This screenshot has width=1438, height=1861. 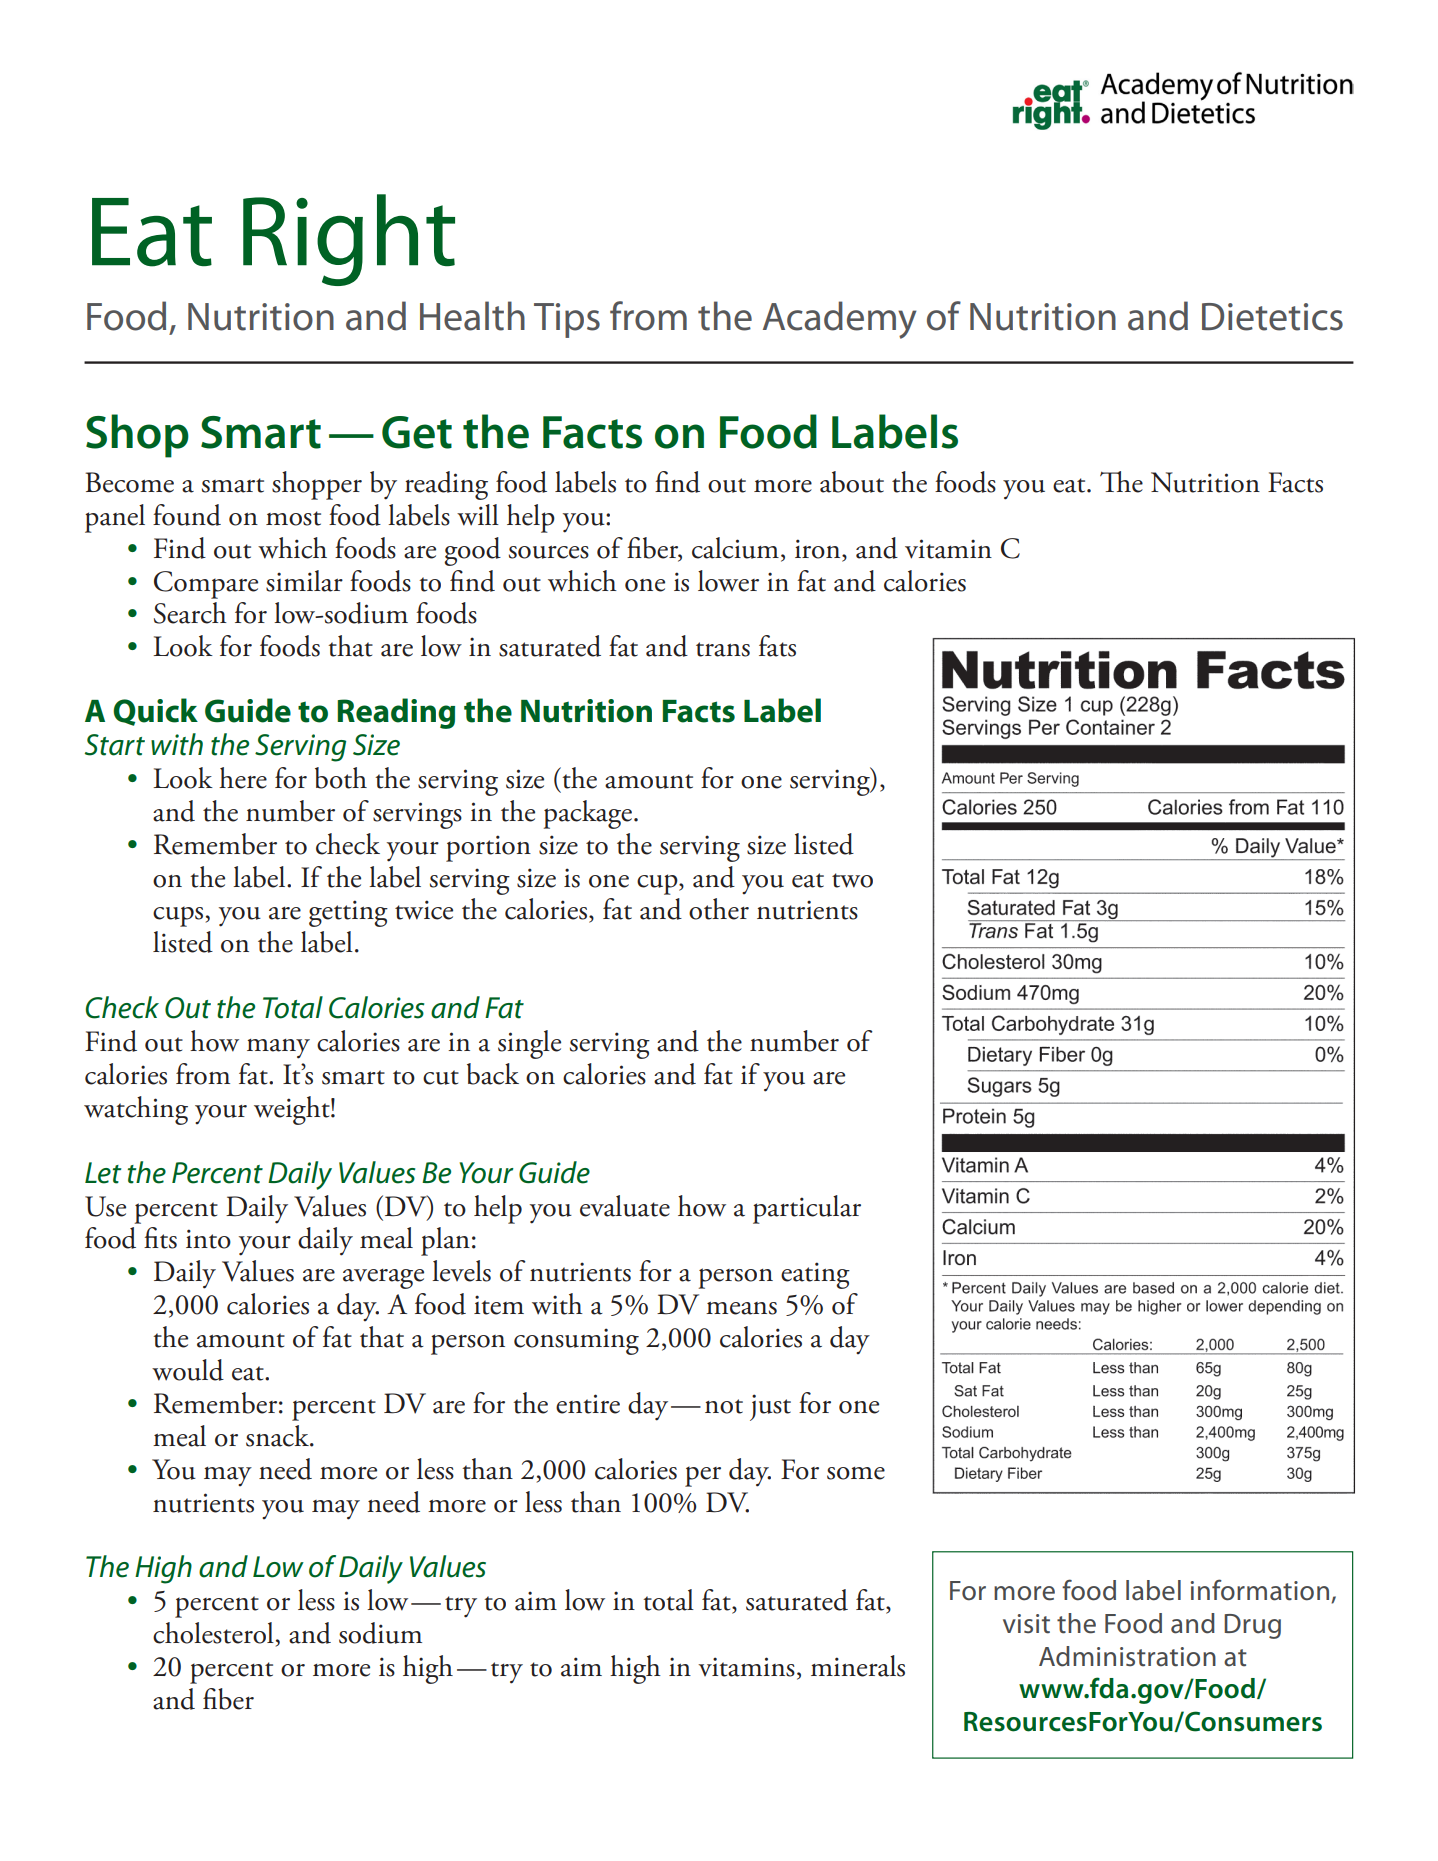 I want to click on two, so click(x=852, y=880).
